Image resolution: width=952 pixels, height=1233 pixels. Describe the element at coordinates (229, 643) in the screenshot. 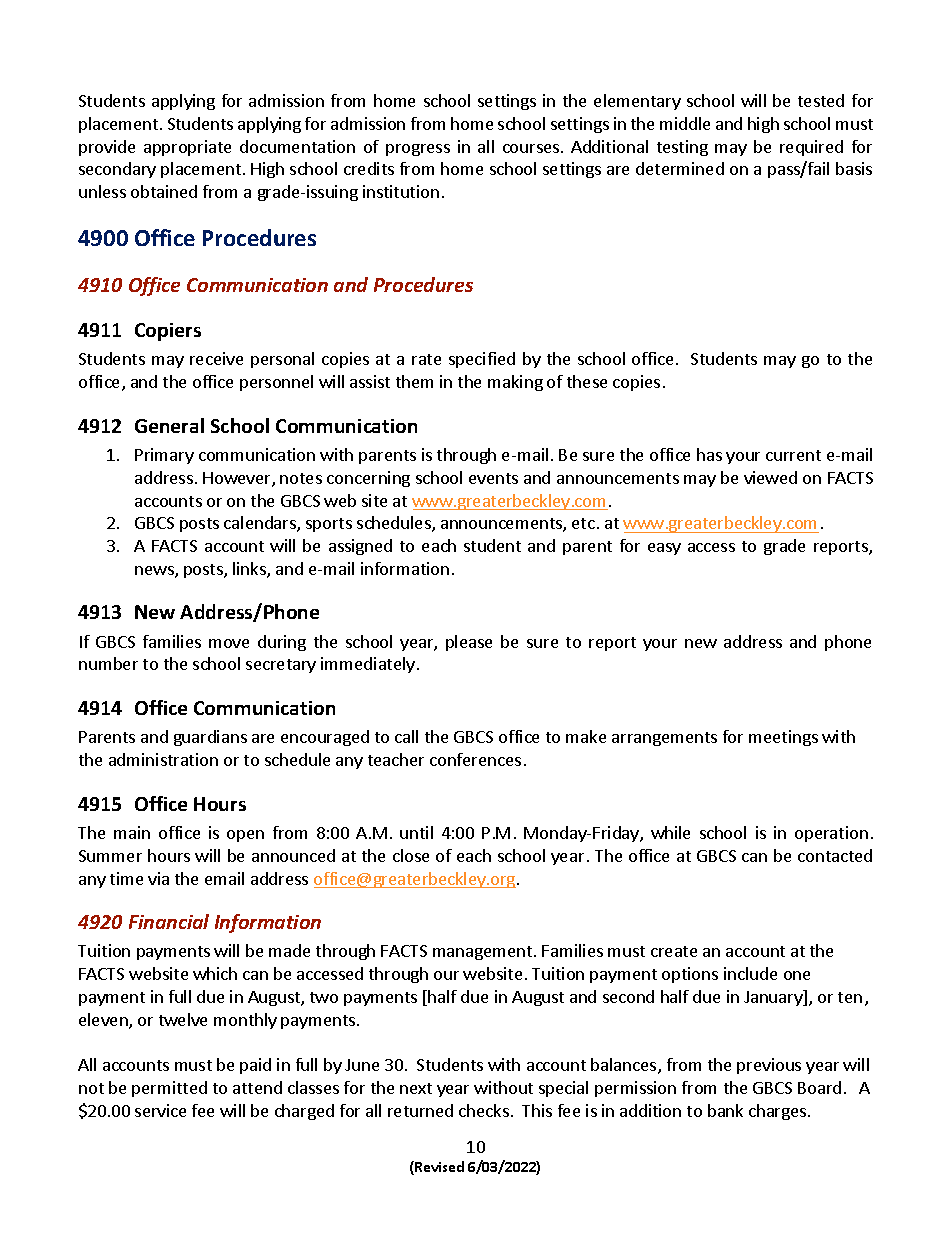

I see `move` at that location.
